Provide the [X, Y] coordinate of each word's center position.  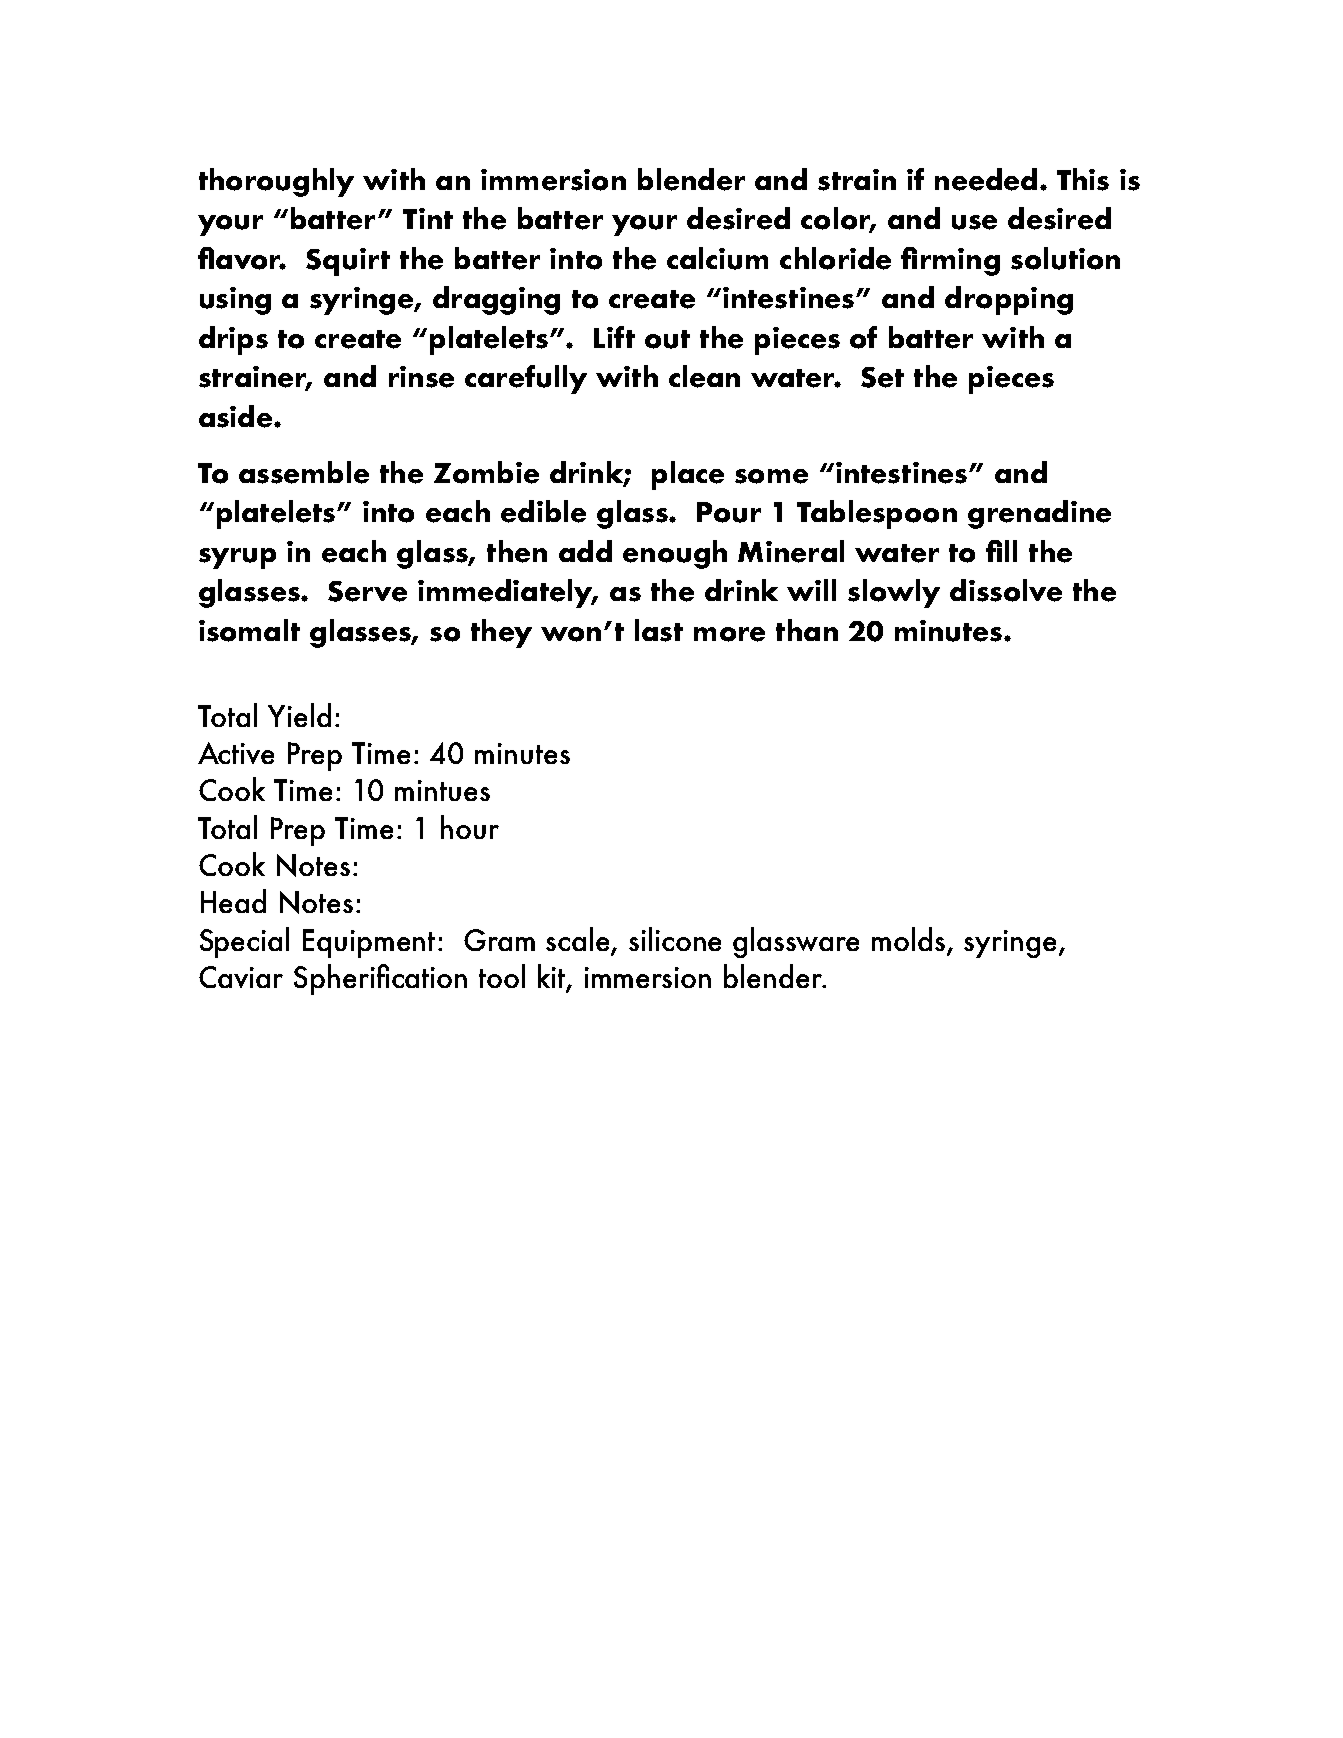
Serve [367, 591]
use [974, 222]
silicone [675, 939]
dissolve [1006, 590]
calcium [717, 258]
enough [675, 554]
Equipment [369, 943]
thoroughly [276, 182]
